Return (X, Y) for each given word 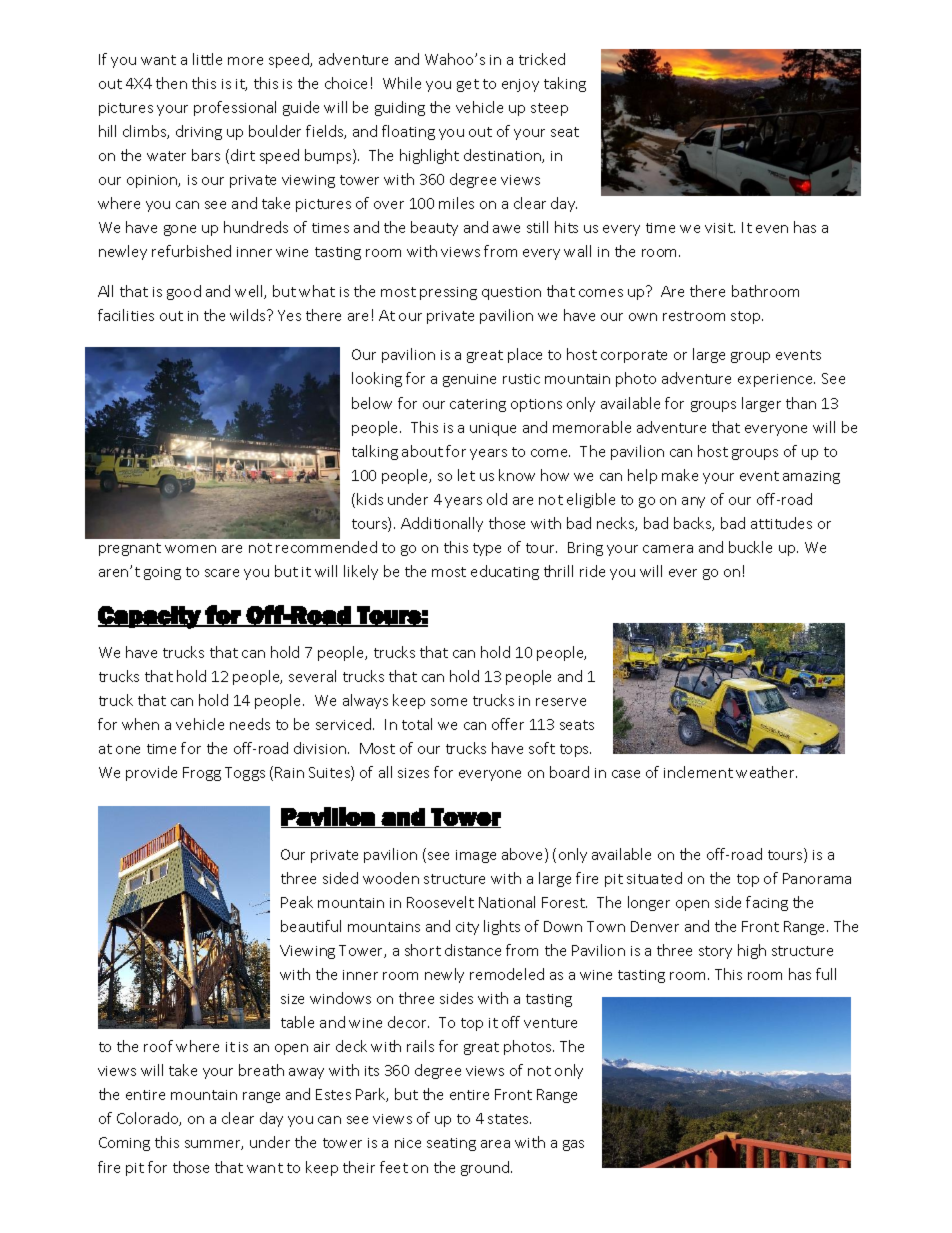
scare (222, 573)
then (171, 83)
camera (668, 549)
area (495, 1144)
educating (505, 572)
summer (214, 1145)
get (468, 85)
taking (565, 84)
